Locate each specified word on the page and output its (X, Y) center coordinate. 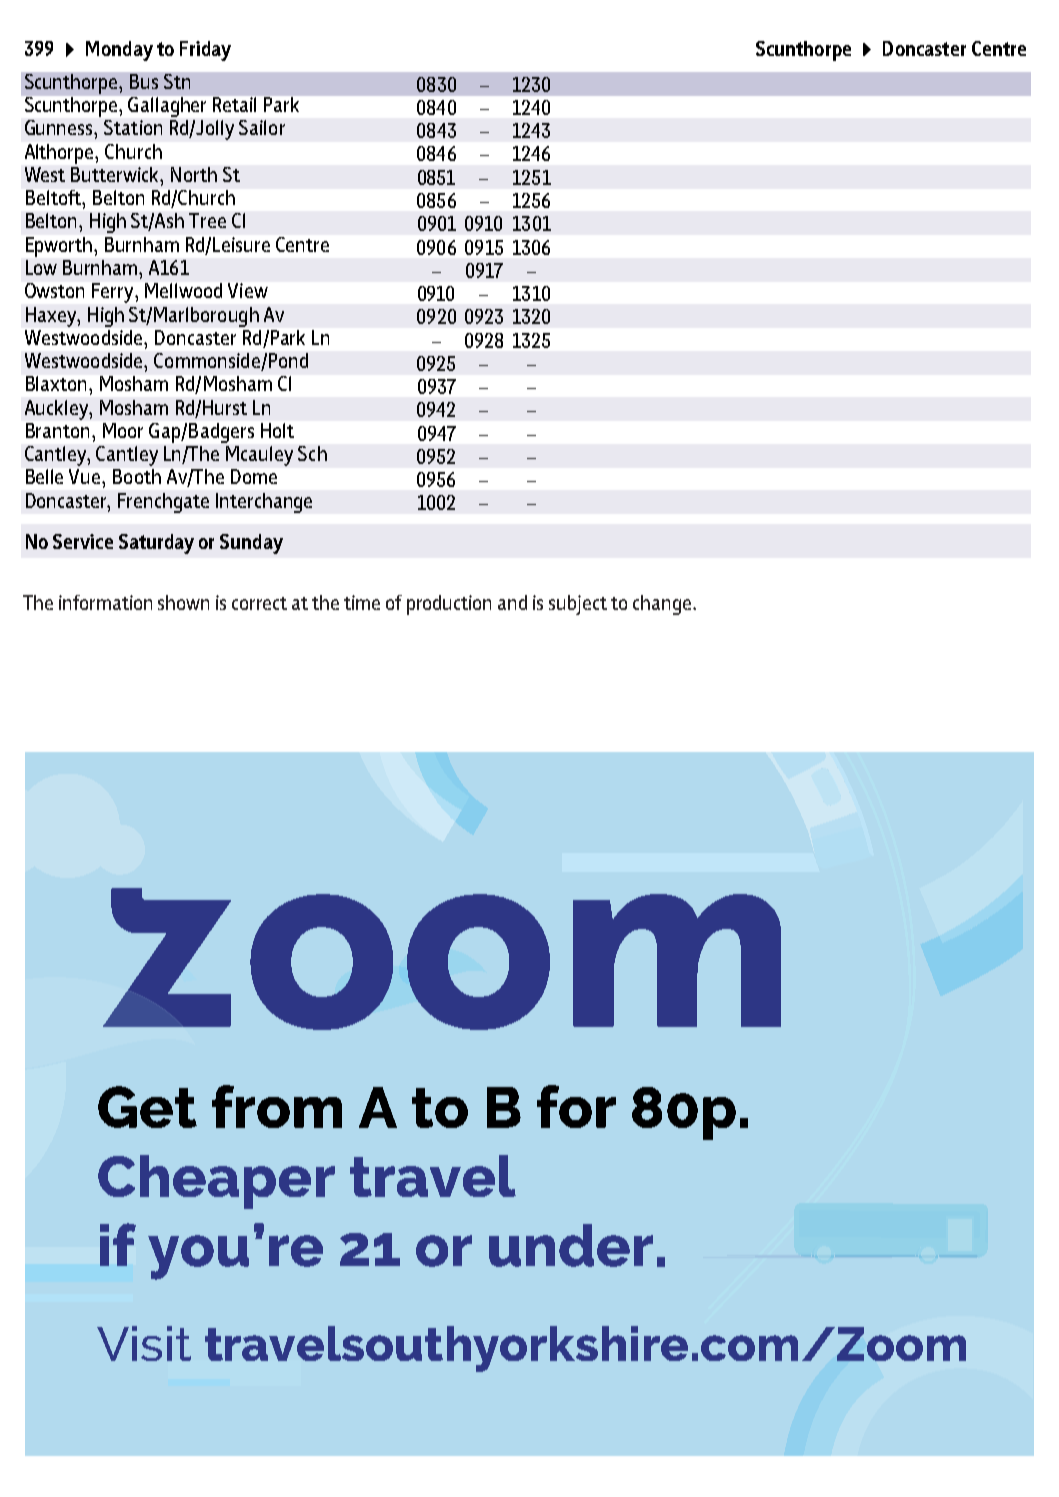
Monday (119, 51)
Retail (234, 104)
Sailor (262, 127)
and (512, 602)
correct (259, 603)
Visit (144, 1343)
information (105, 602)
